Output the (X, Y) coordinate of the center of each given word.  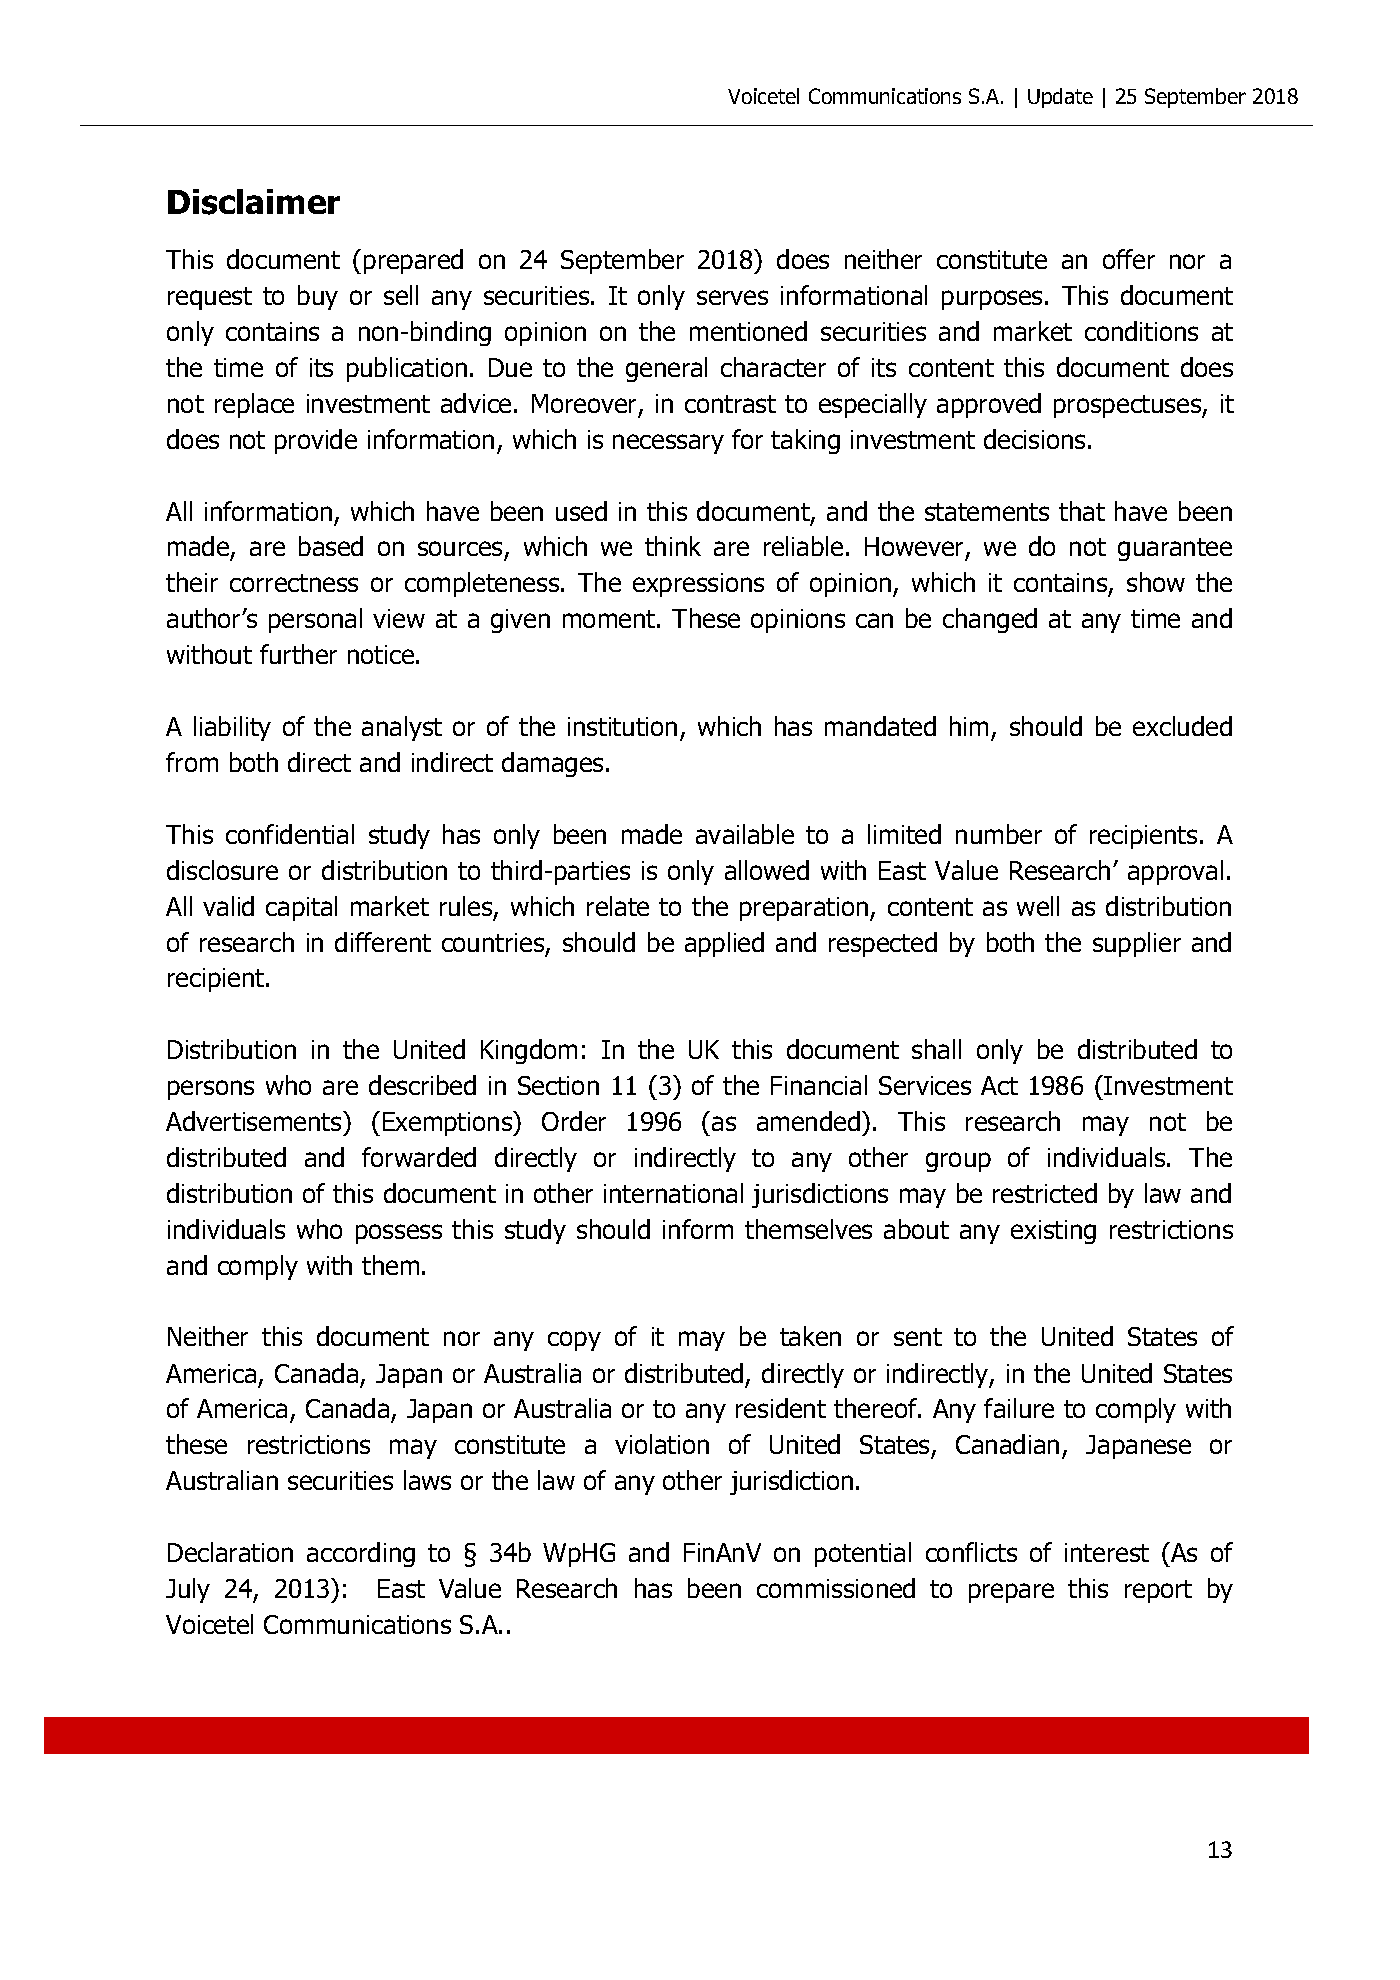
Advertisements (255, 1121)
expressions (698, 585)
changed (990, 620)
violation (662, 1444)
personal (315, 620)
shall (936, 1049)
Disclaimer (254, 202)
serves (732, 297)
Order (574, 1121)
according (361, 1554)
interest (1107, 1552)
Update (1060, 98)
